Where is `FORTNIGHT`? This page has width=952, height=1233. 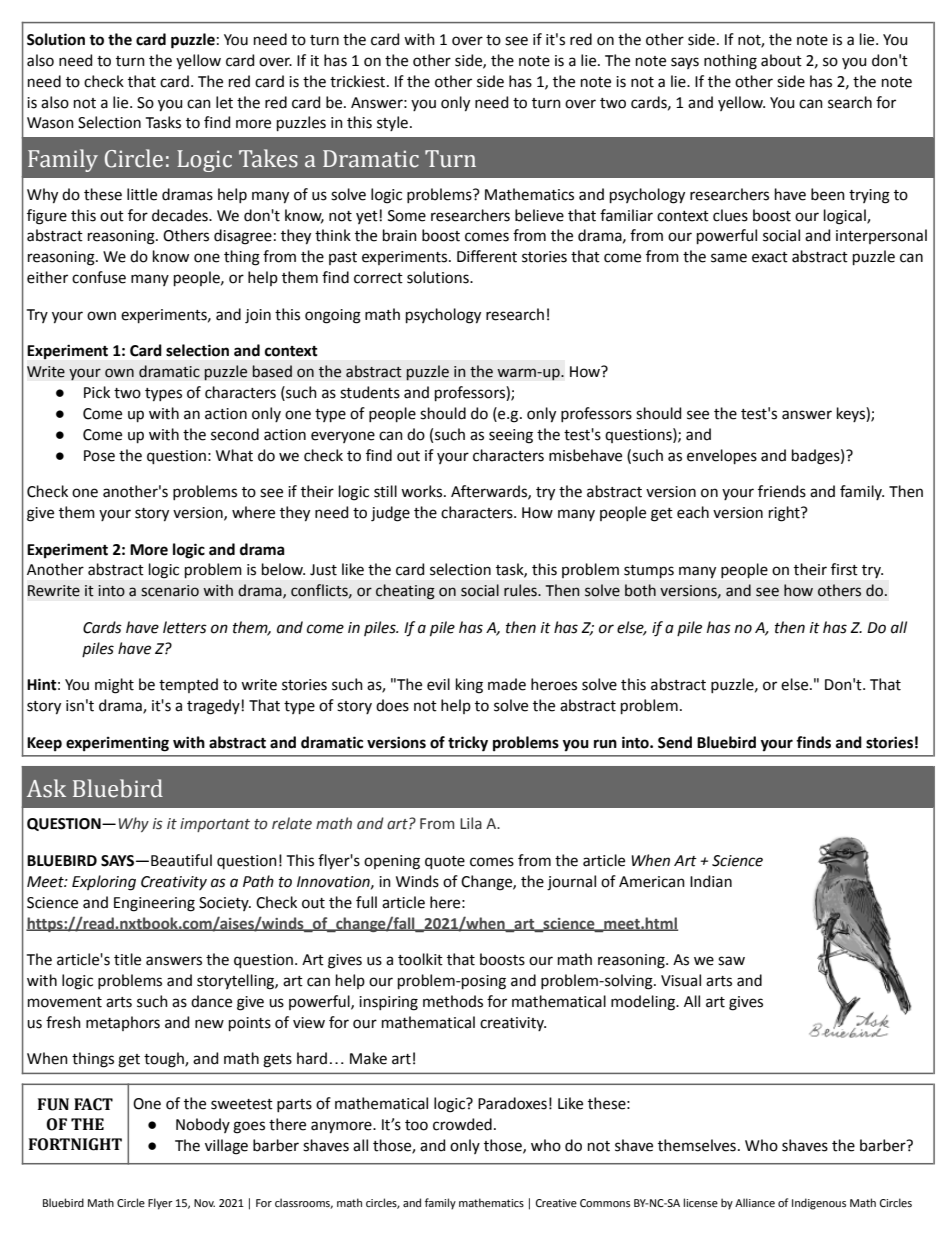
FORTNIGHT is located at coordinates (75, 1144).
